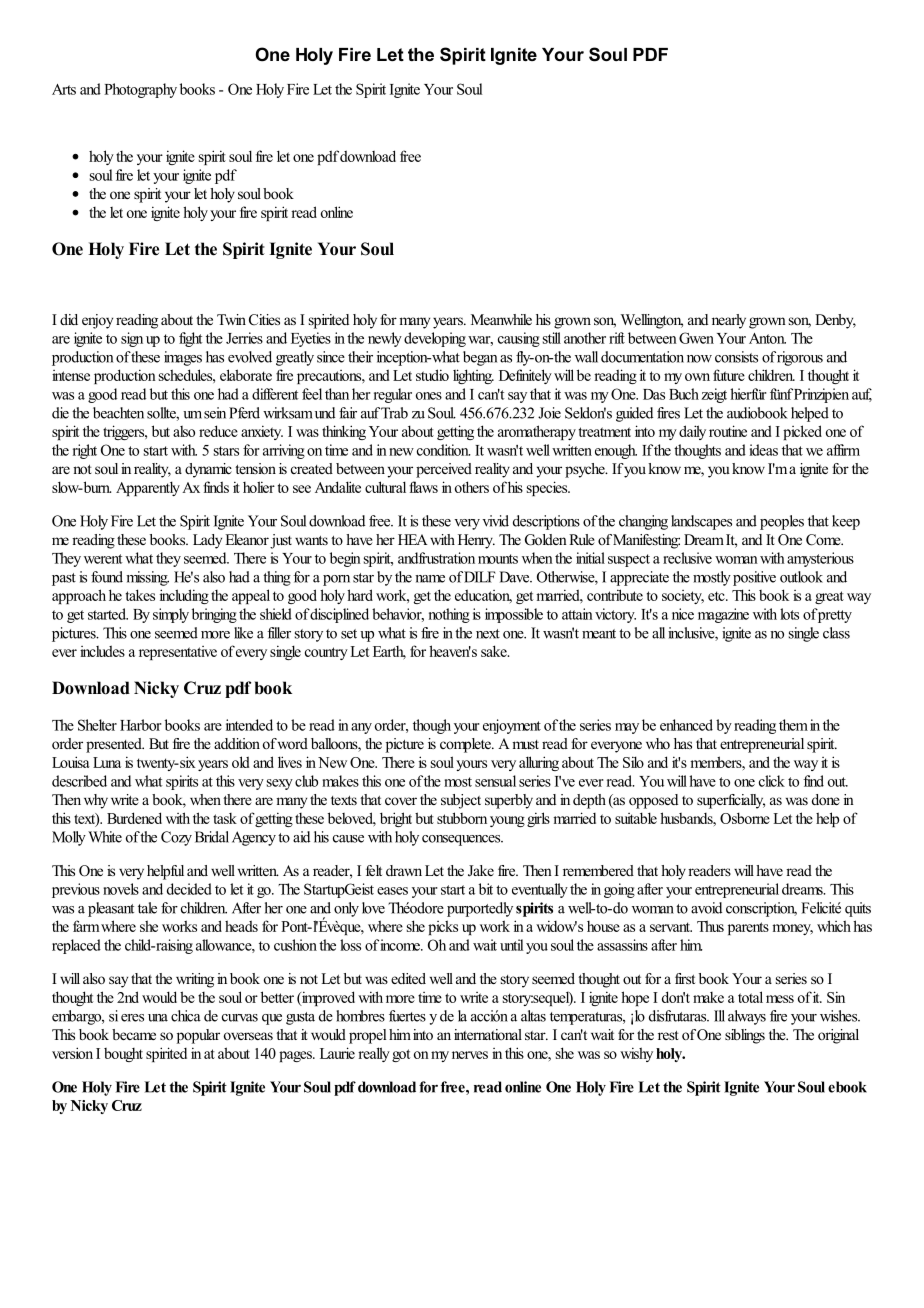  What do you see at coordinates (501, 319) in the screenshot?
I see `Meanwhile` at bounding box center [501, 319].
